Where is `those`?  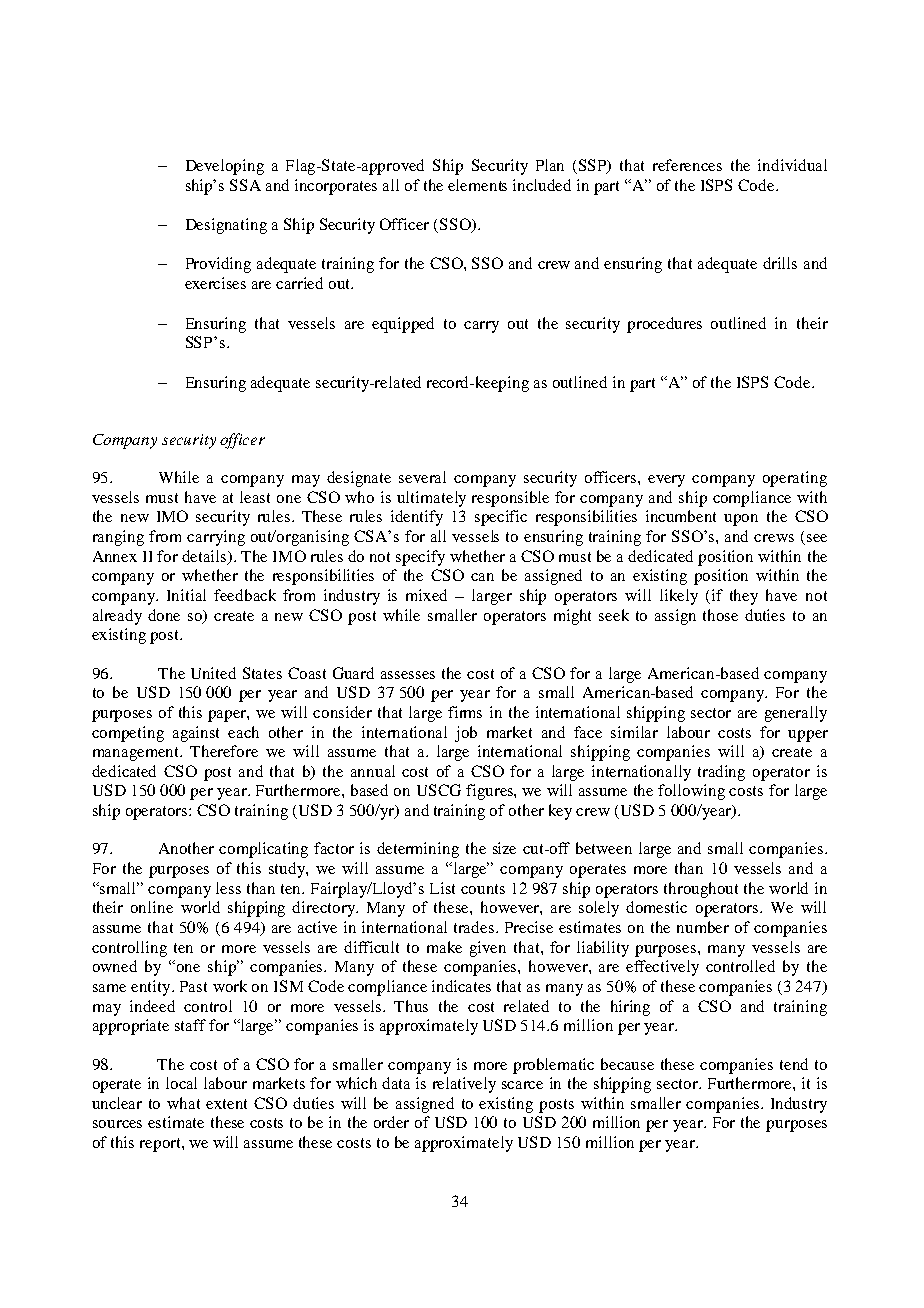 those is located at coordinates (720, 615).
